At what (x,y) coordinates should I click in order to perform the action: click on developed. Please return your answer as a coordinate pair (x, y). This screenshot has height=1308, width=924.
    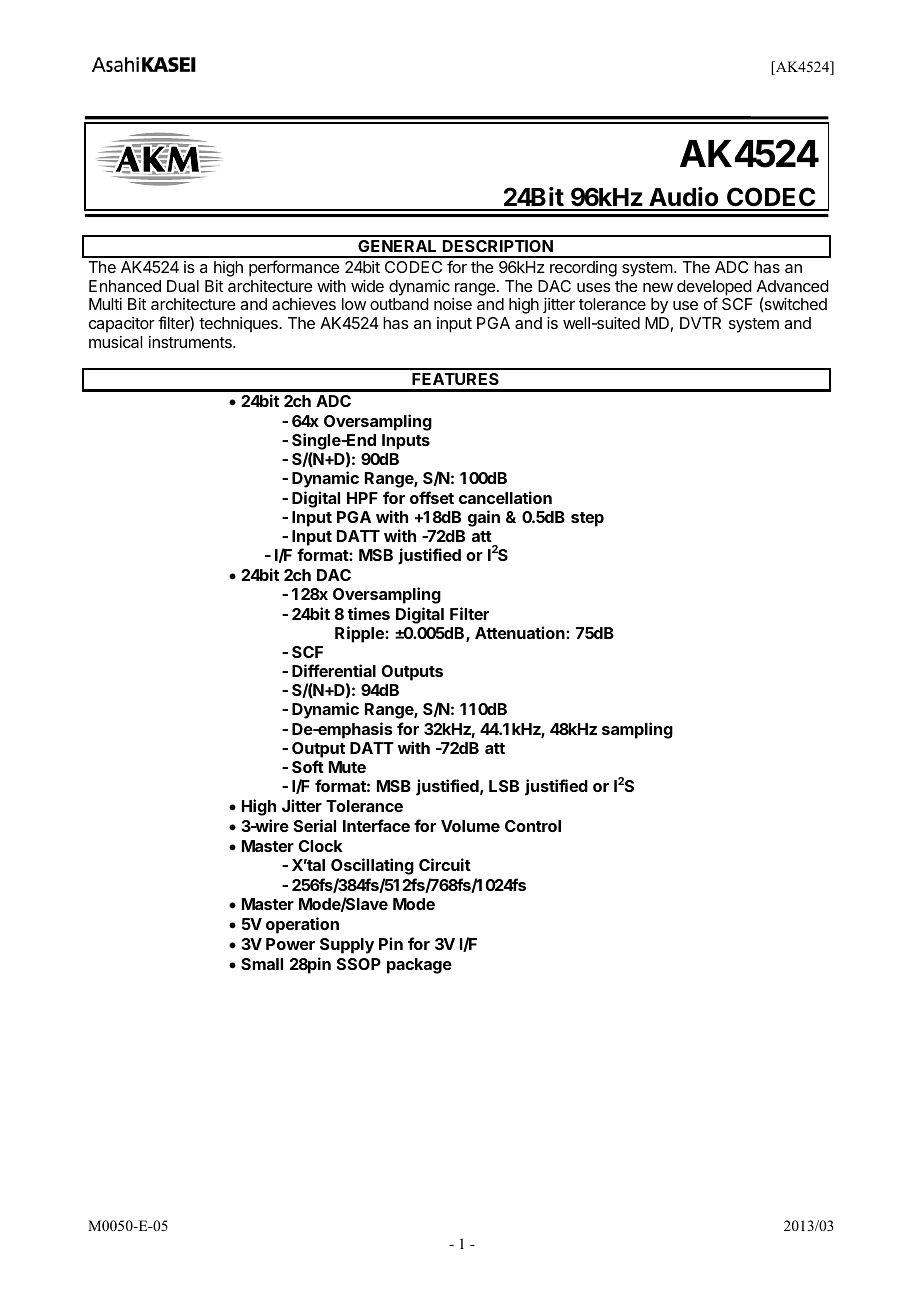
    Looking at the image, I should click on (714, 289).
